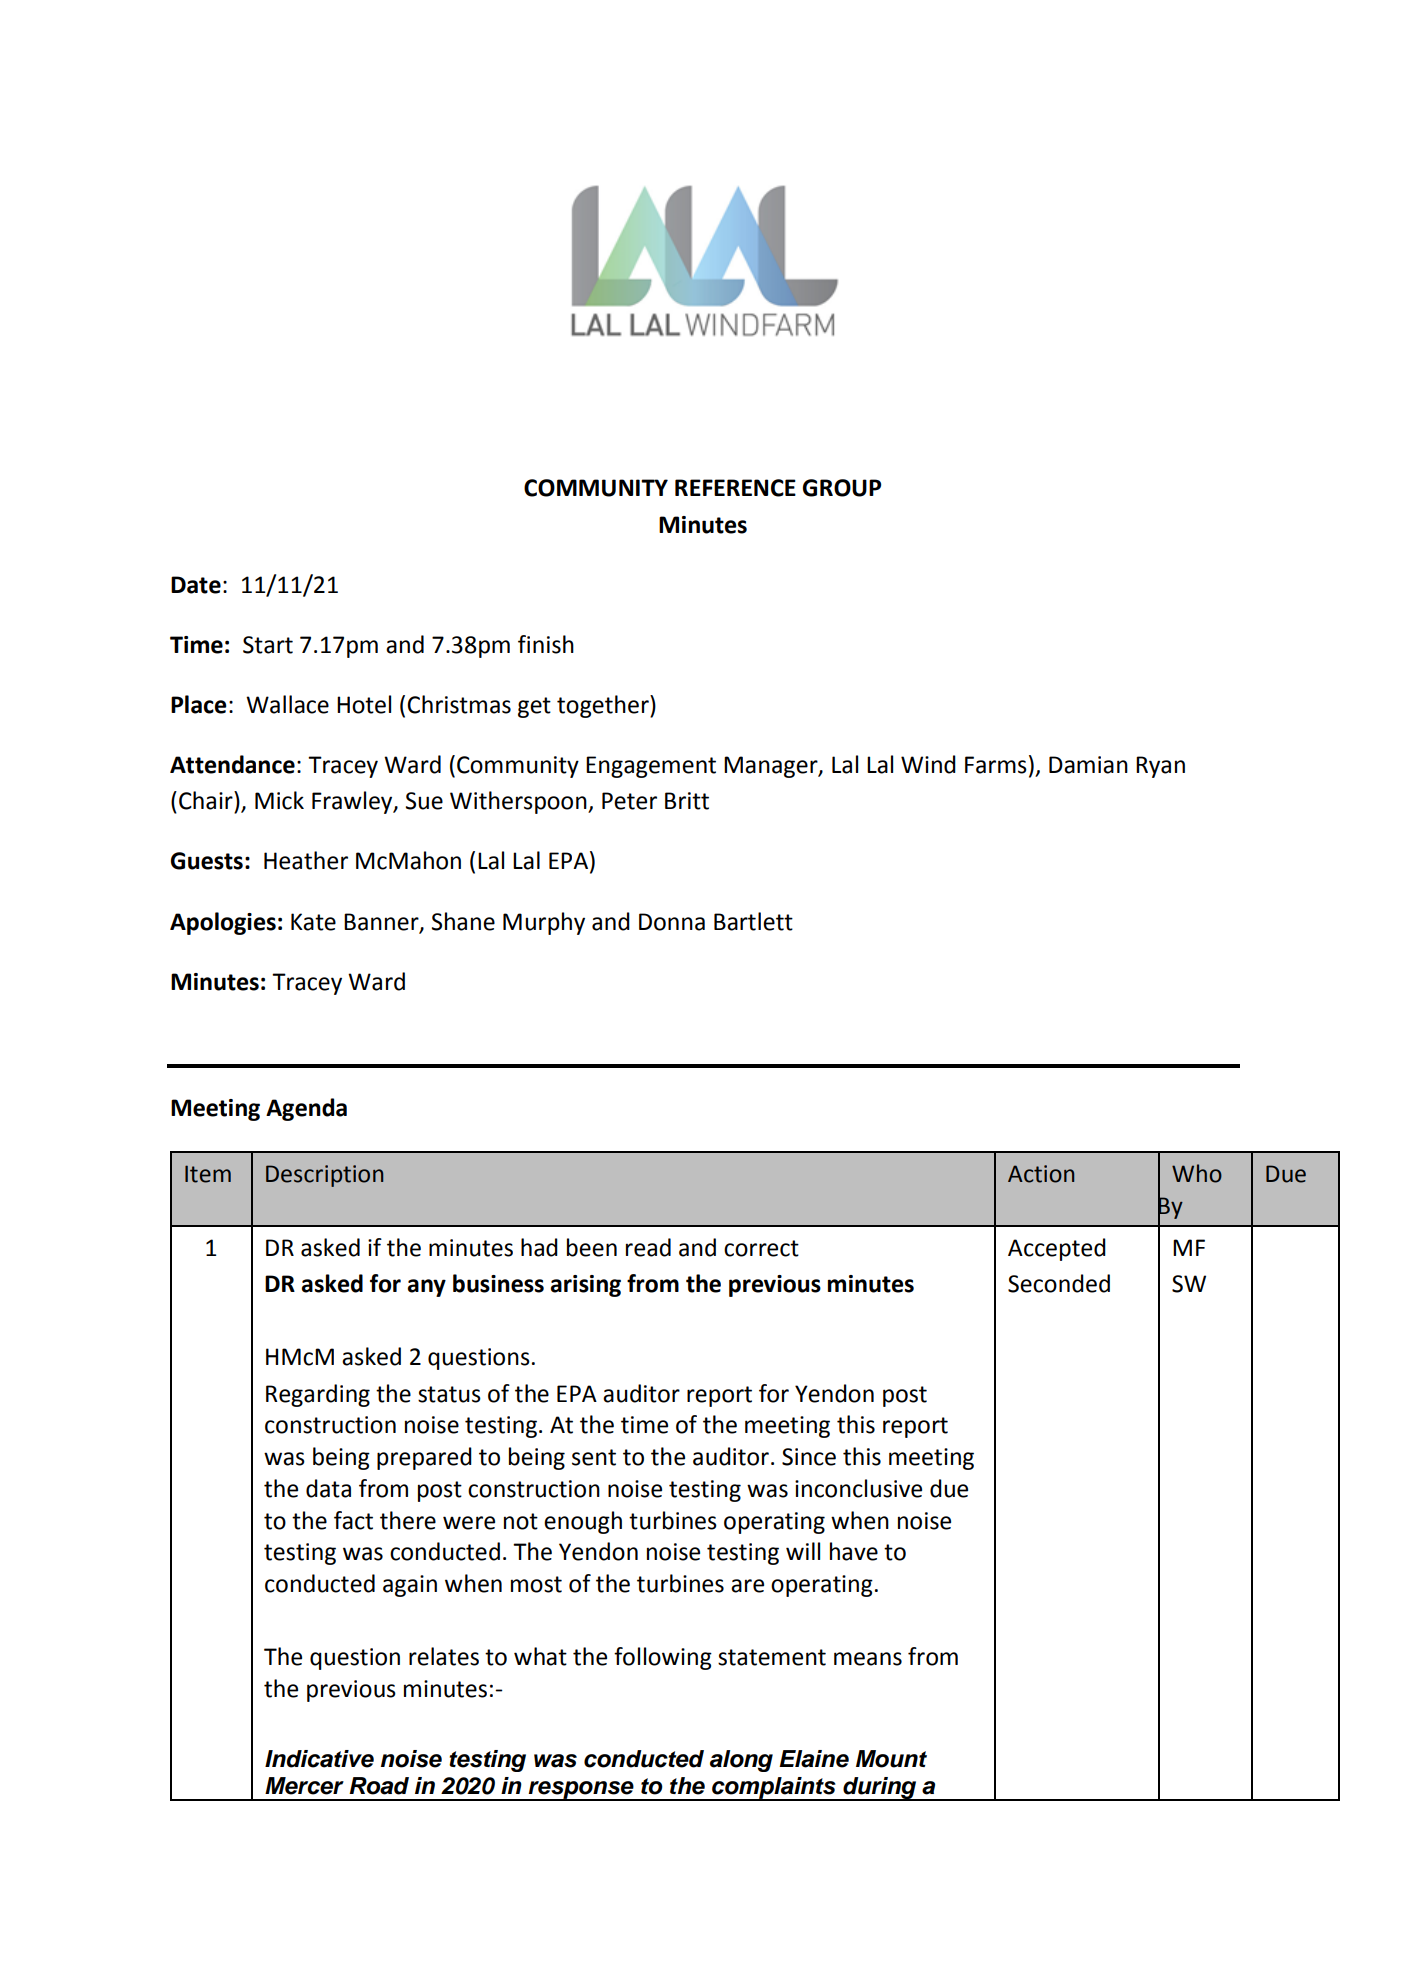 The height and width of the screenshot is (1988, 1406). I want to click on Agenda, so click(306, 1109).
